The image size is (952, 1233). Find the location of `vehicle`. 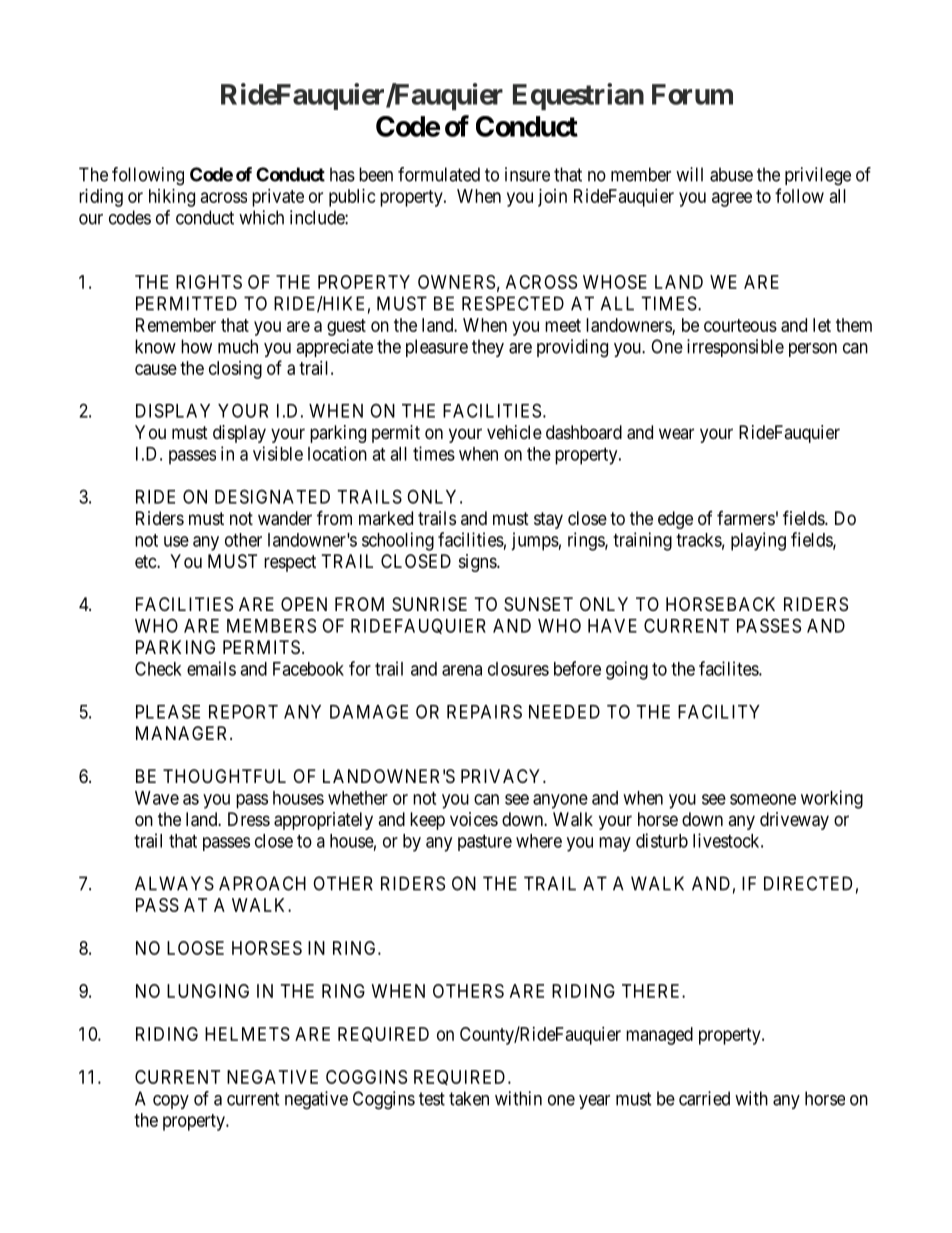

vehicle is located at coordinates (514, 432).
